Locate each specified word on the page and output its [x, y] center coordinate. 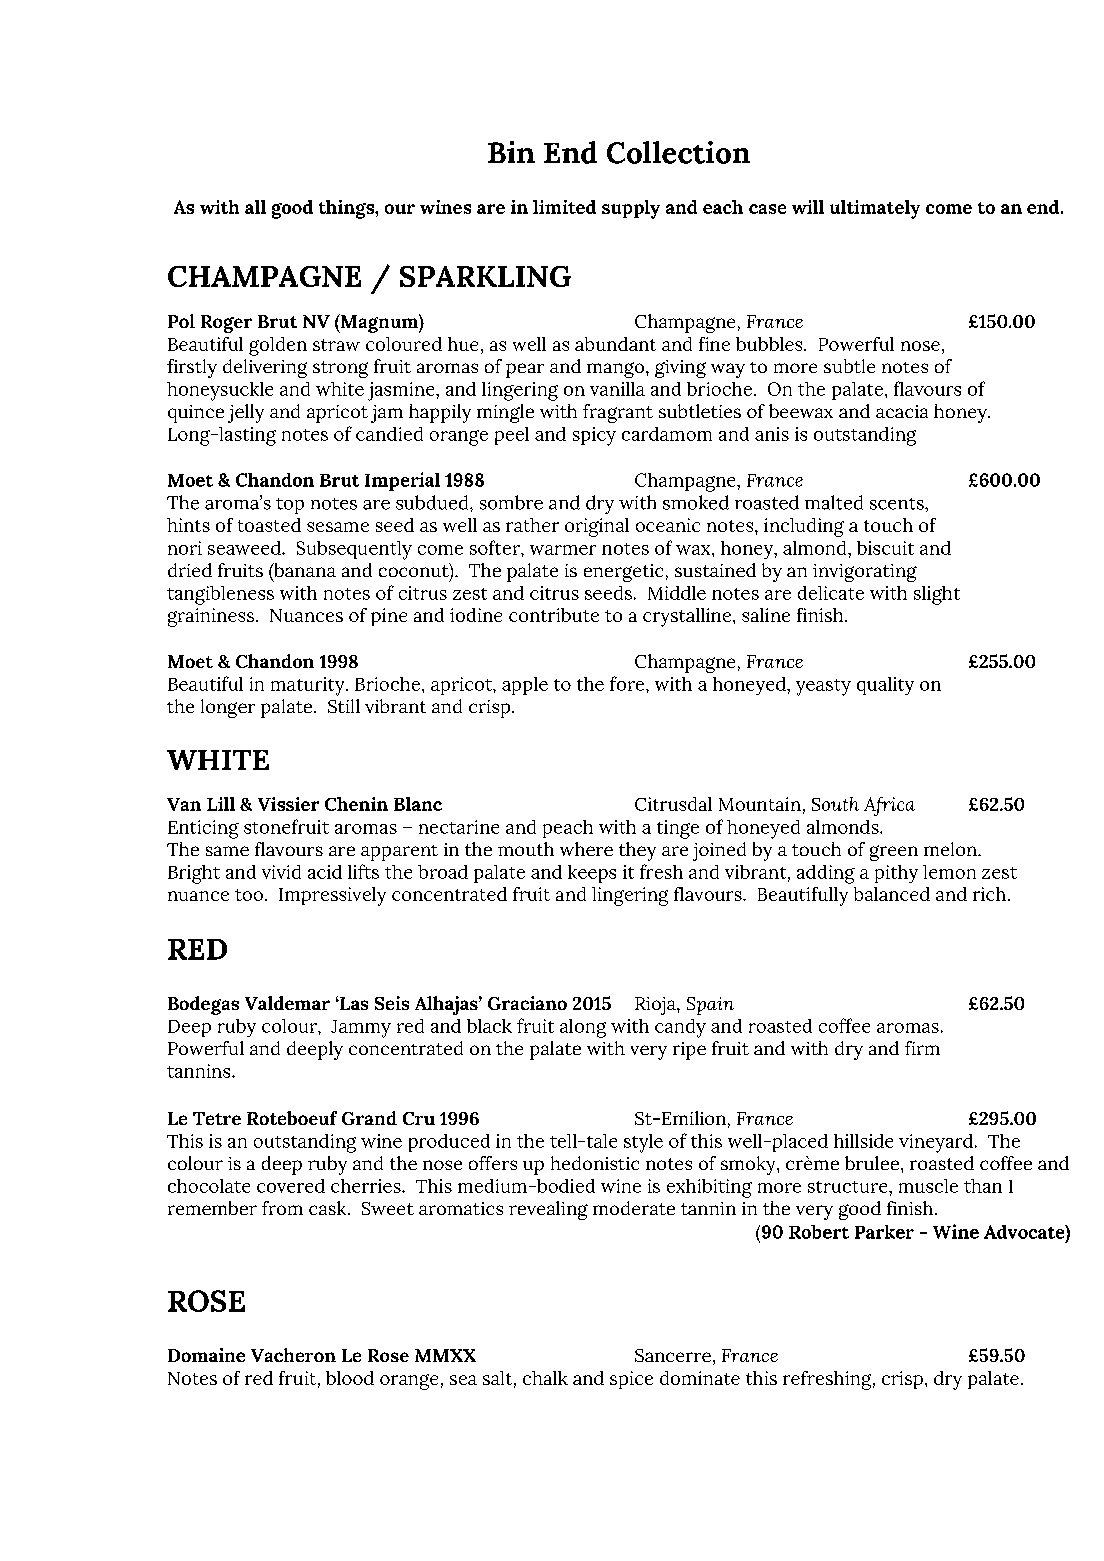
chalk [545, 1378]
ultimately [875, 209]
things [347, 209]
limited [564, 207]
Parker [884, 1232]
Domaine [206, 1355]
